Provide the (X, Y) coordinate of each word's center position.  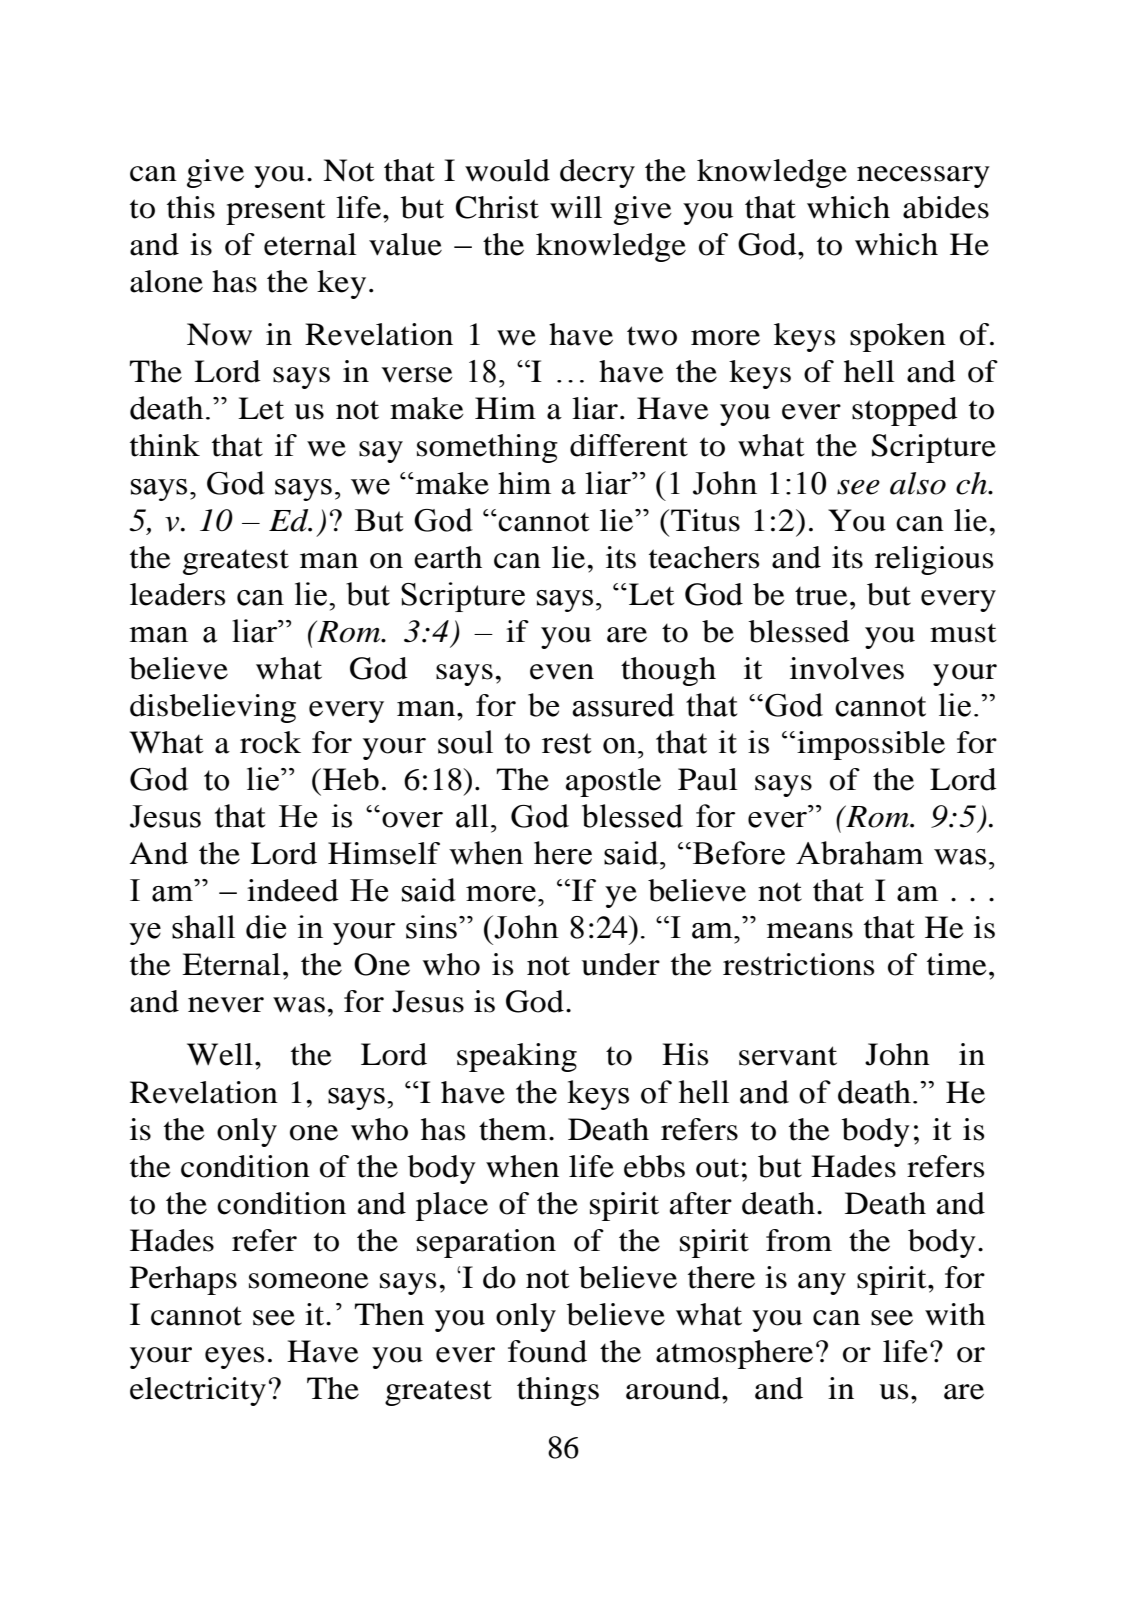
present (275, 212)
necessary (923, 177)
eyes (234, 1358)
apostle (613, 782)
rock (270, 742)
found (547, 1351)
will (576, 207)
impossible (871, 745)
